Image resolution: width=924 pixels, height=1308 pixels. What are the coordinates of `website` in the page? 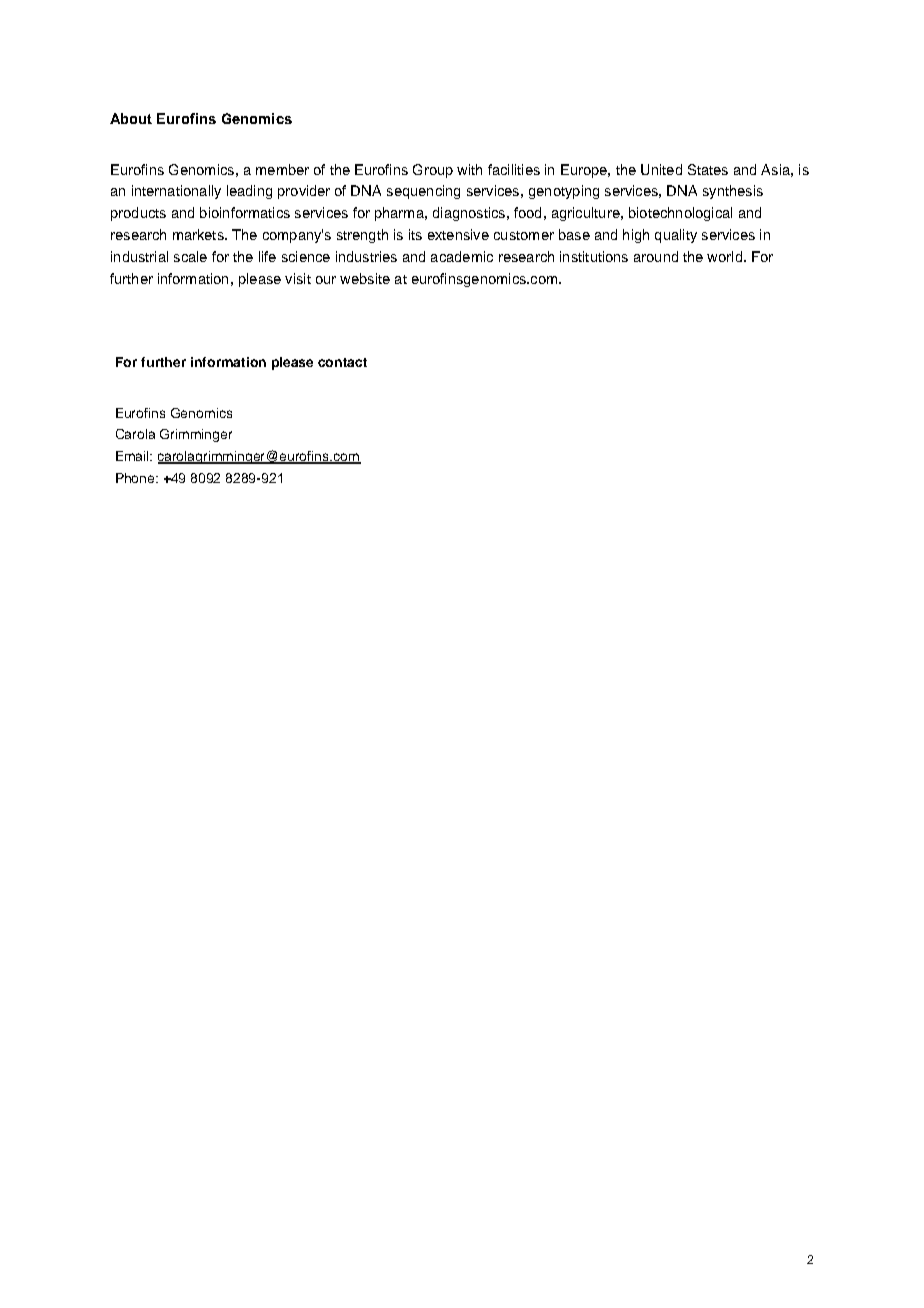 It's located at (365, 278).
